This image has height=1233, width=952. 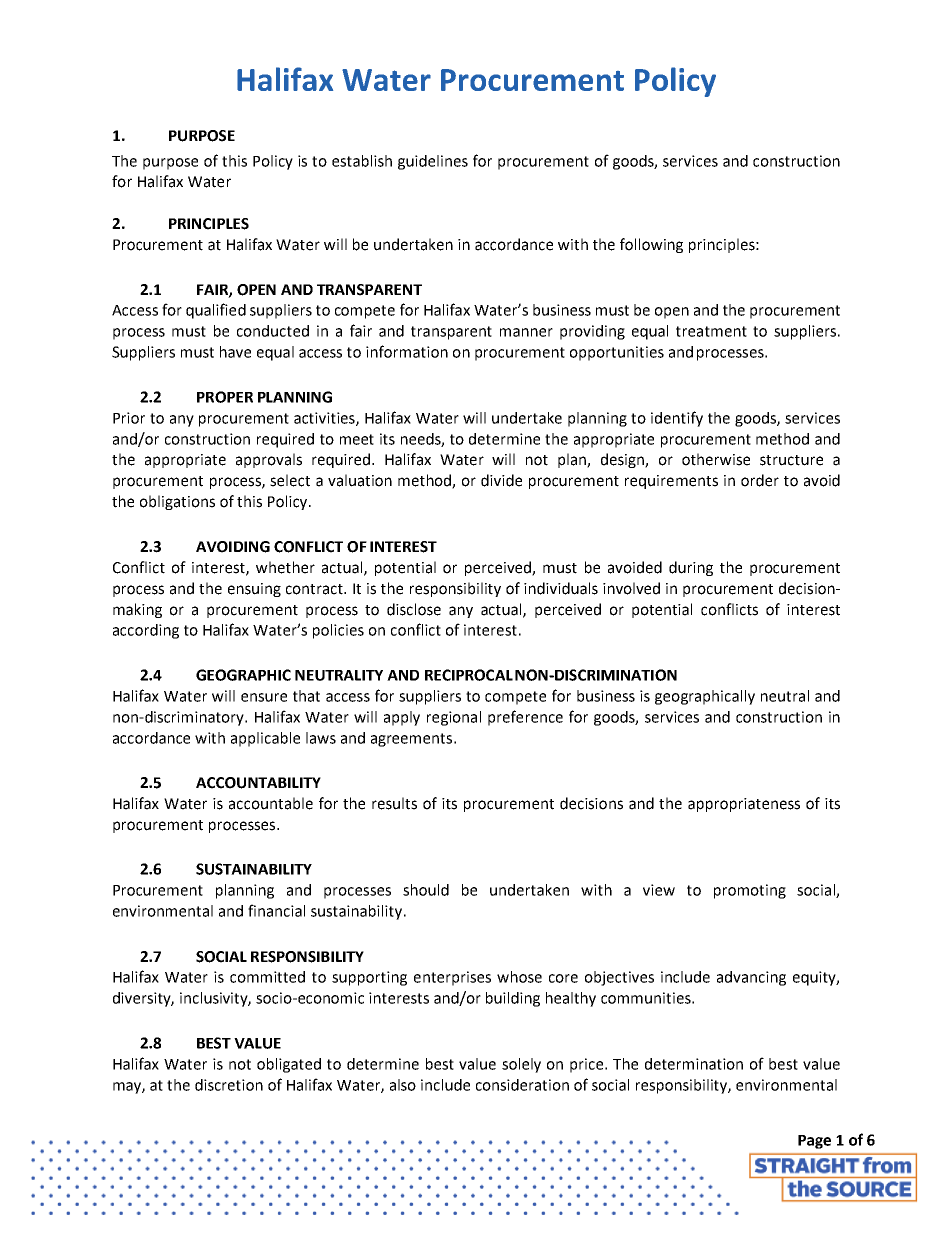 I want to click on guidelines, so click(x=433, y=162).
